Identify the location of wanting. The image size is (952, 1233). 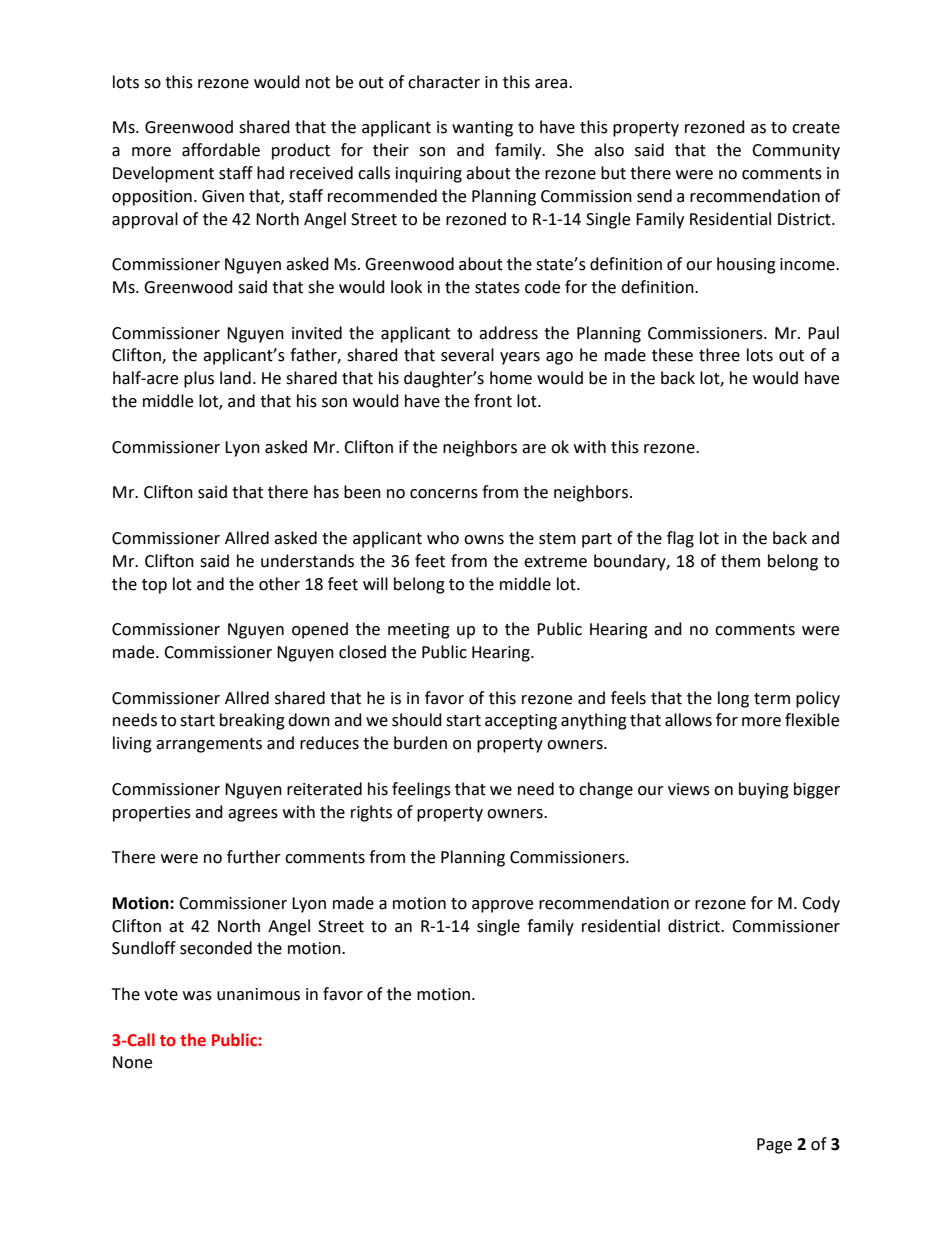
(482, 129).
